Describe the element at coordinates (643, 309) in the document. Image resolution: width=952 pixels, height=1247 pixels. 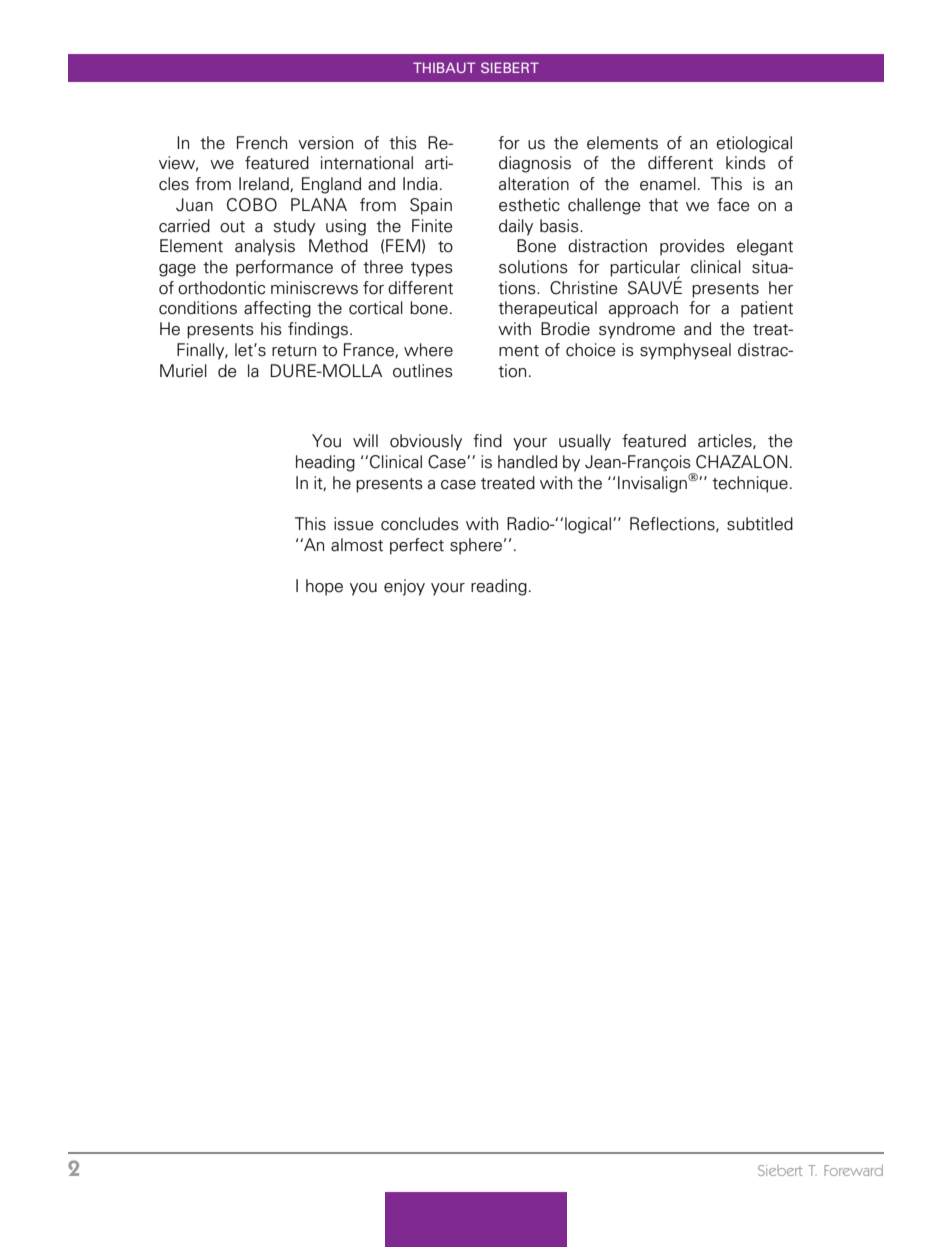
I see `approach` at that location.
